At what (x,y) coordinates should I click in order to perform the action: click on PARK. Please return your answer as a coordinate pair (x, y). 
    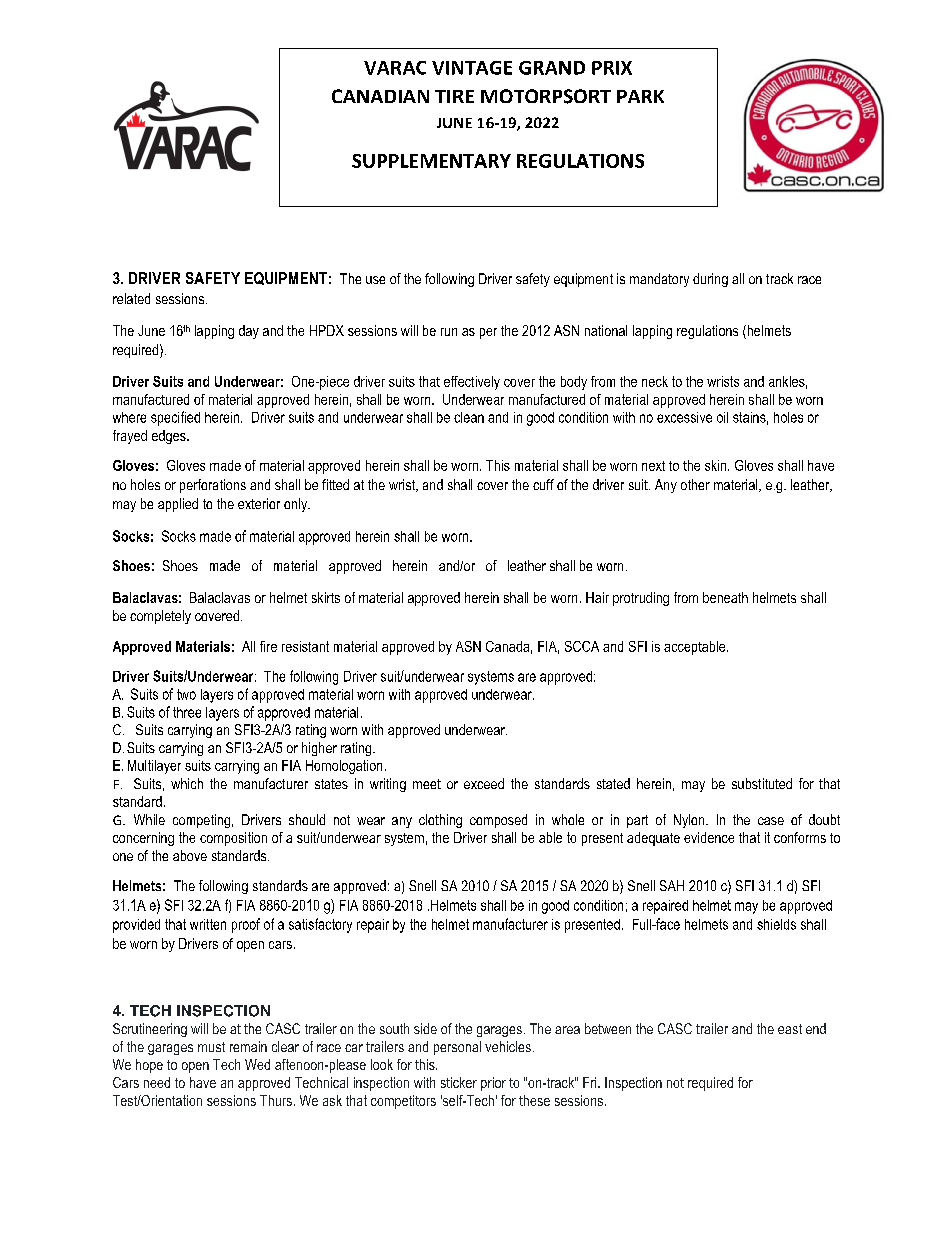
    Looking at the image, I should click on (640, 96).
